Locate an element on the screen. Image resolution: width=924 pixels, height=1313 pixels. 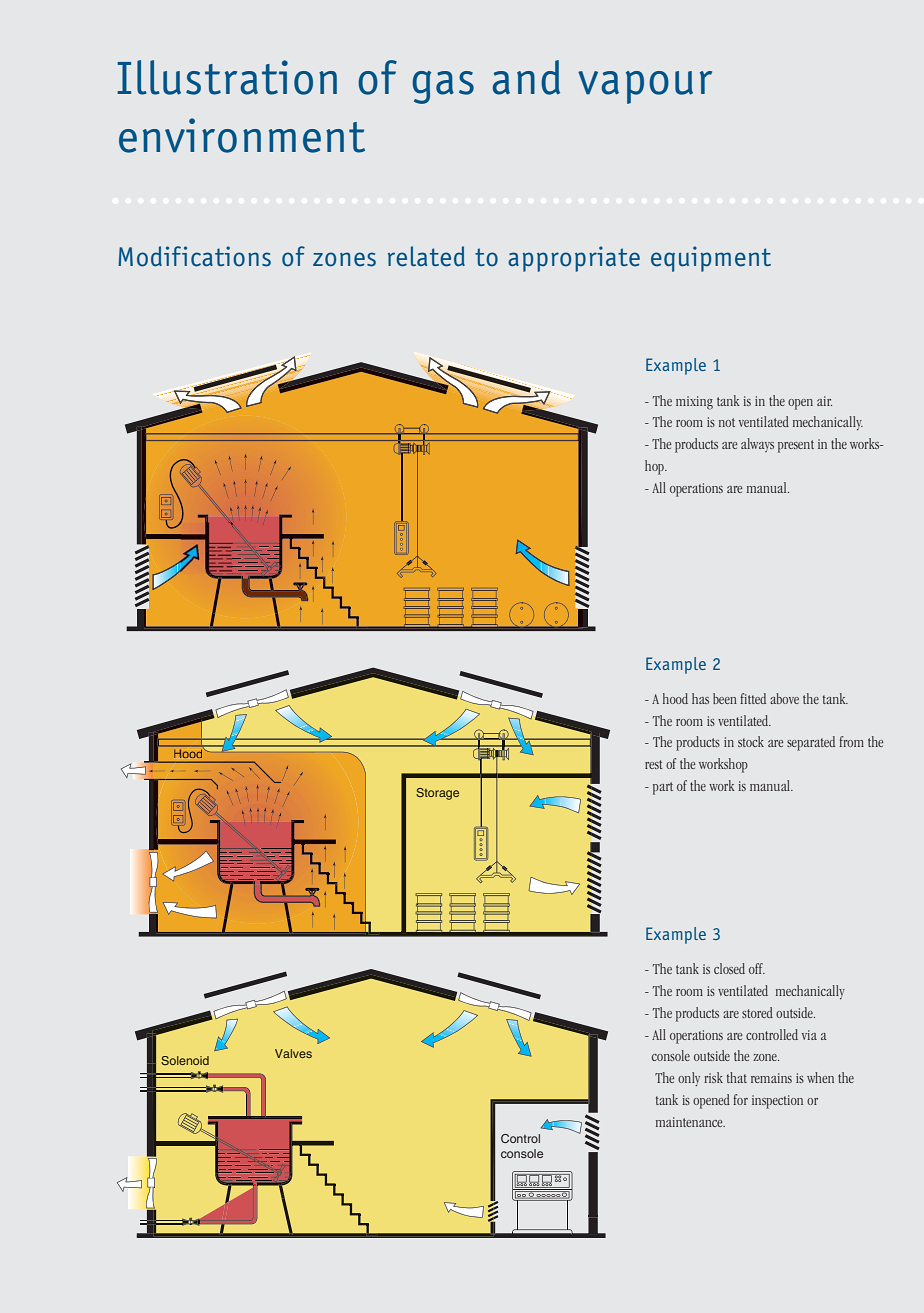
and is located at coordinates (526, 77).
